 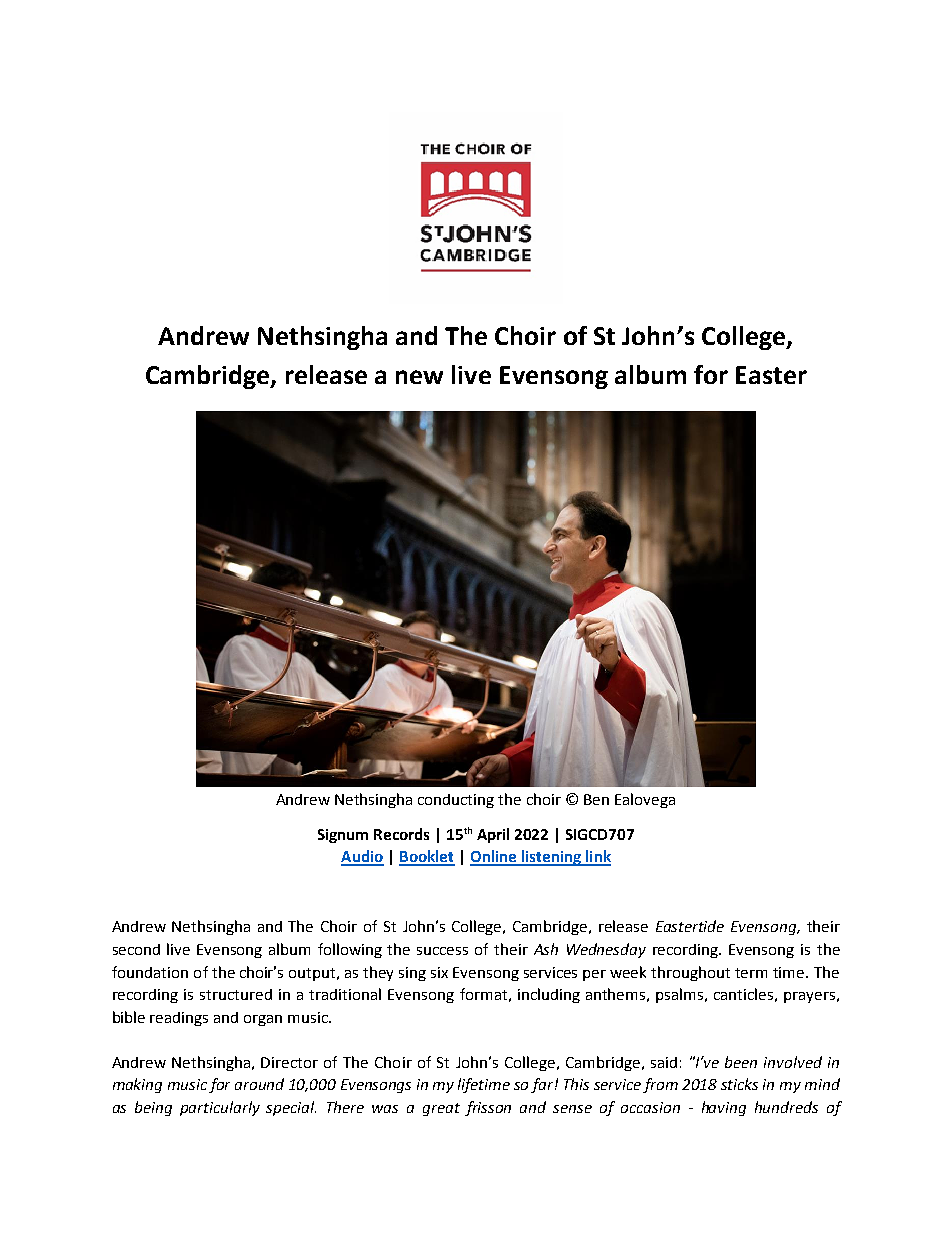 I want to click on Signum, so click(x=343, y=836).
